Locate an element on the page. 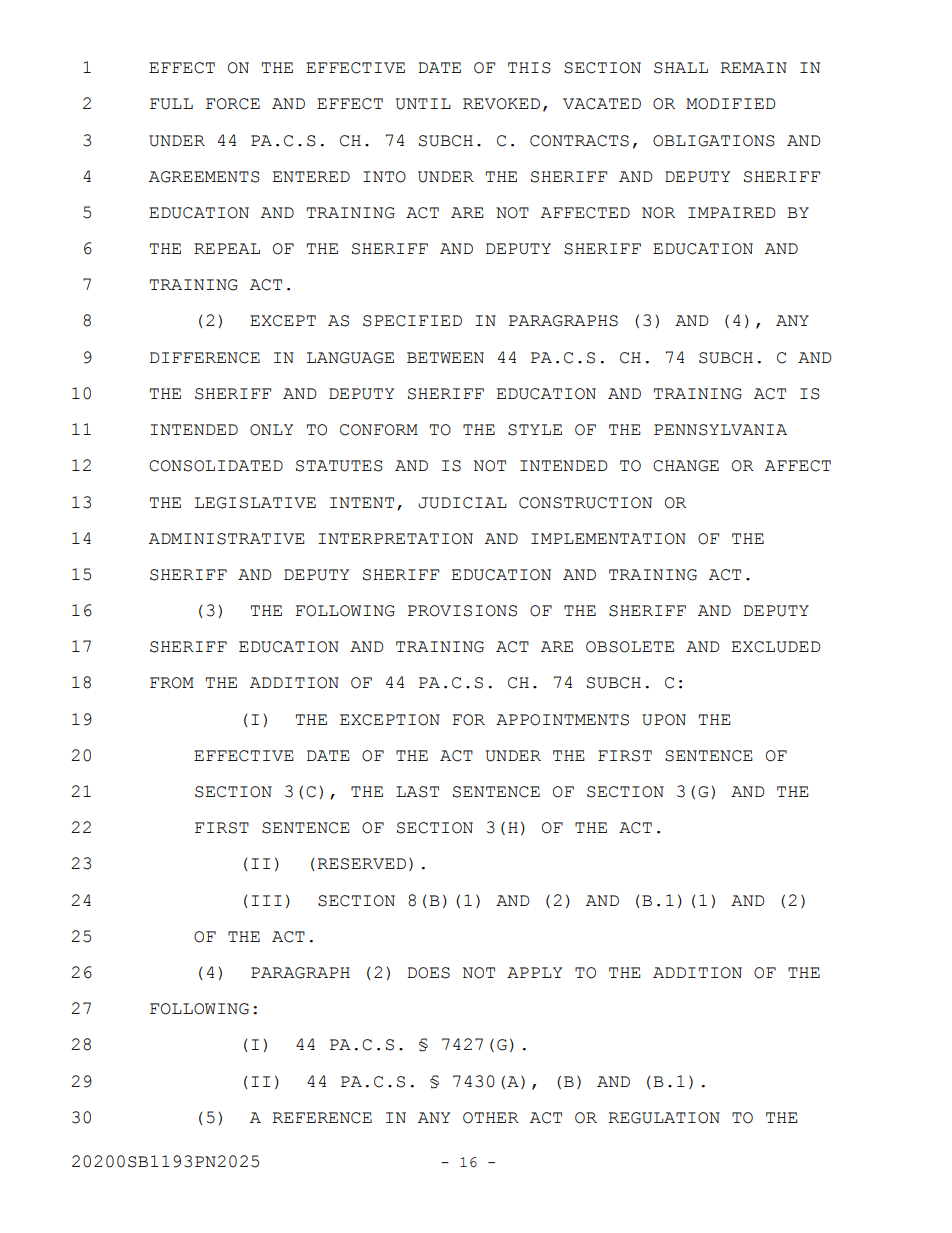 Image resolution: width=952 pixels, height=1233 pixels. LAST is located at coordinates (417, 792).
